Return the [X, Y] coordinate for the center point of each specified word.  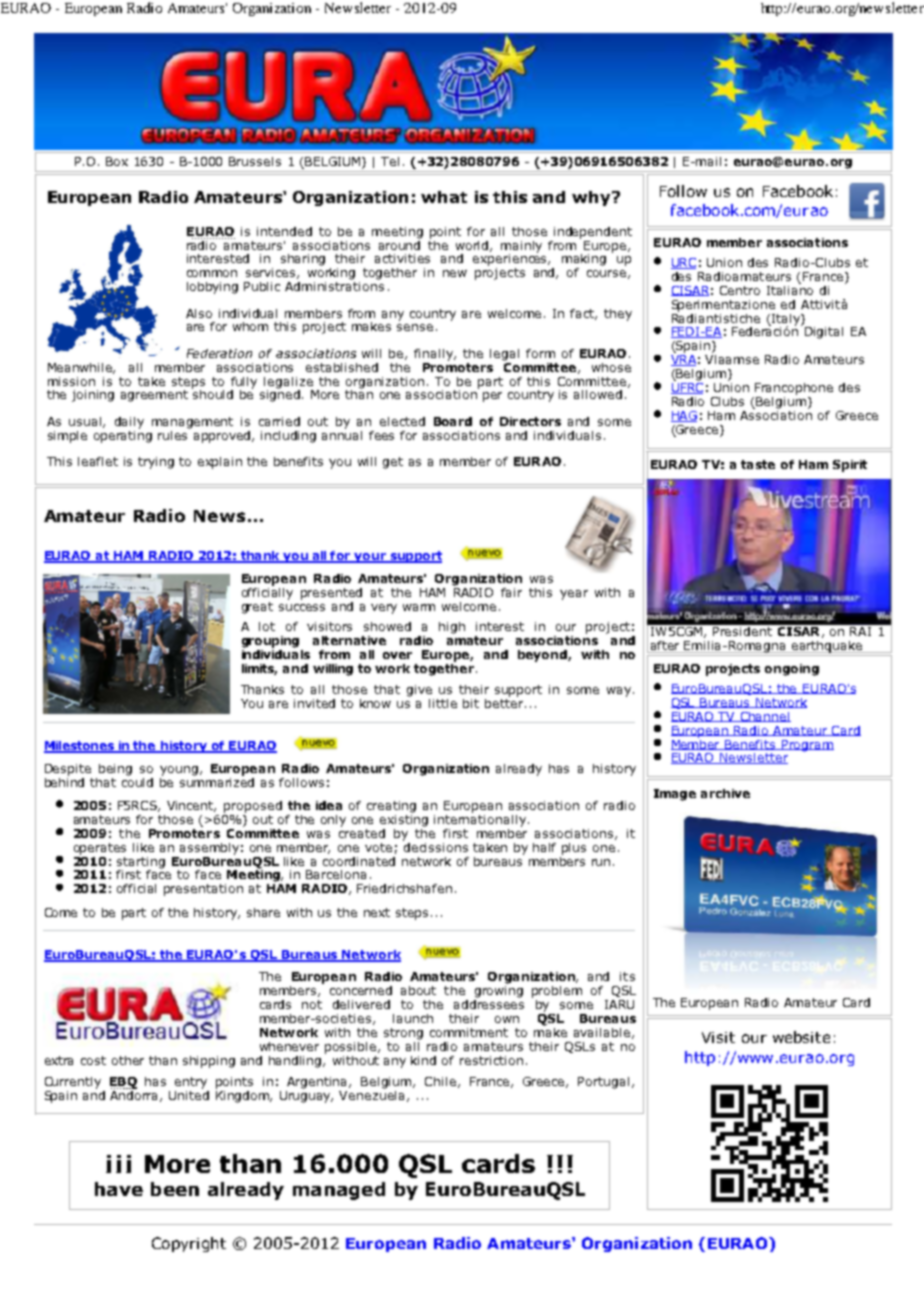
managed [339, 1191]
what [444, 197]
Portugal [603, 1083]
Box [117, 161]
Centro [740, 290]
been [175, 1189]
